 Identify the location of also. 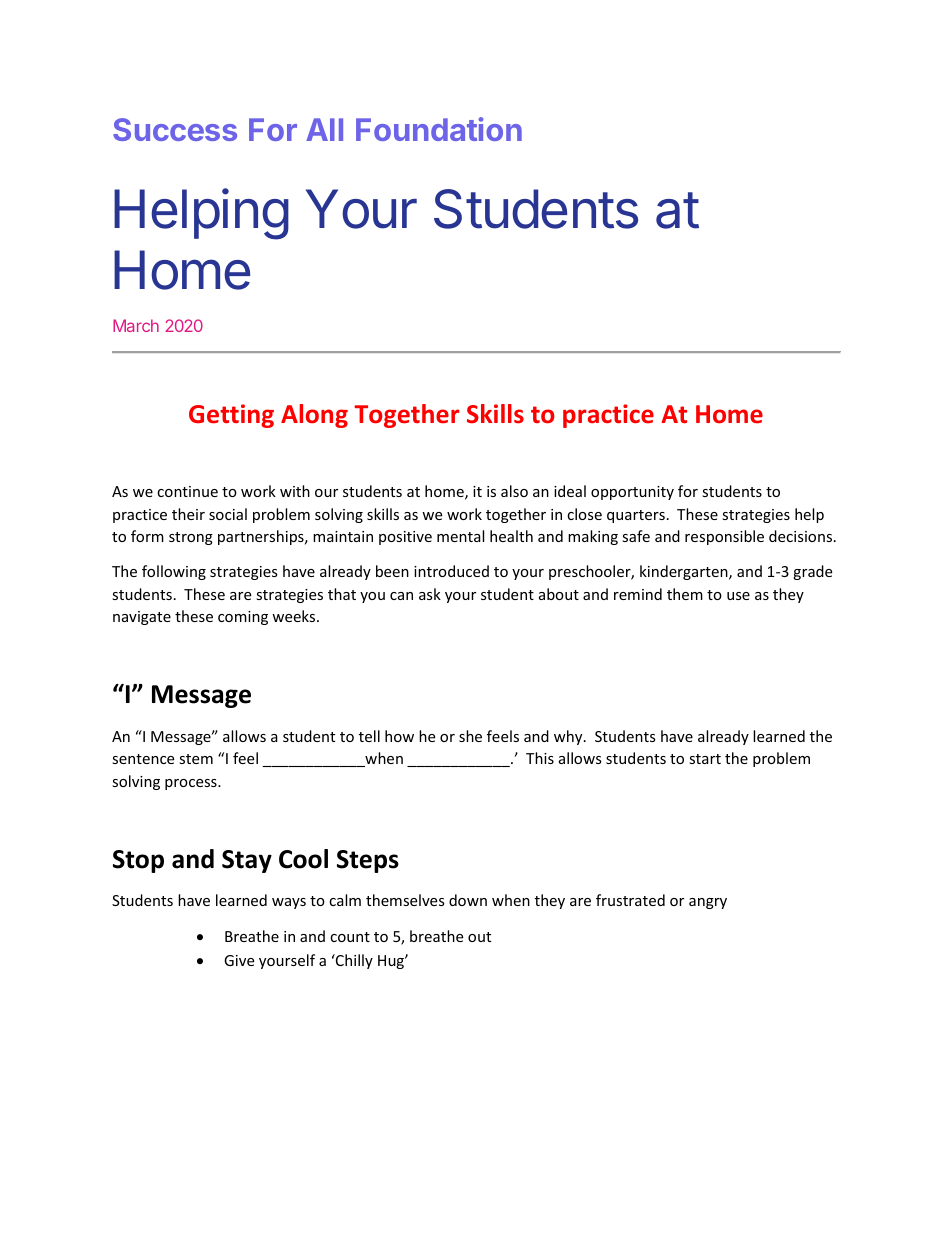
(514, 491).
